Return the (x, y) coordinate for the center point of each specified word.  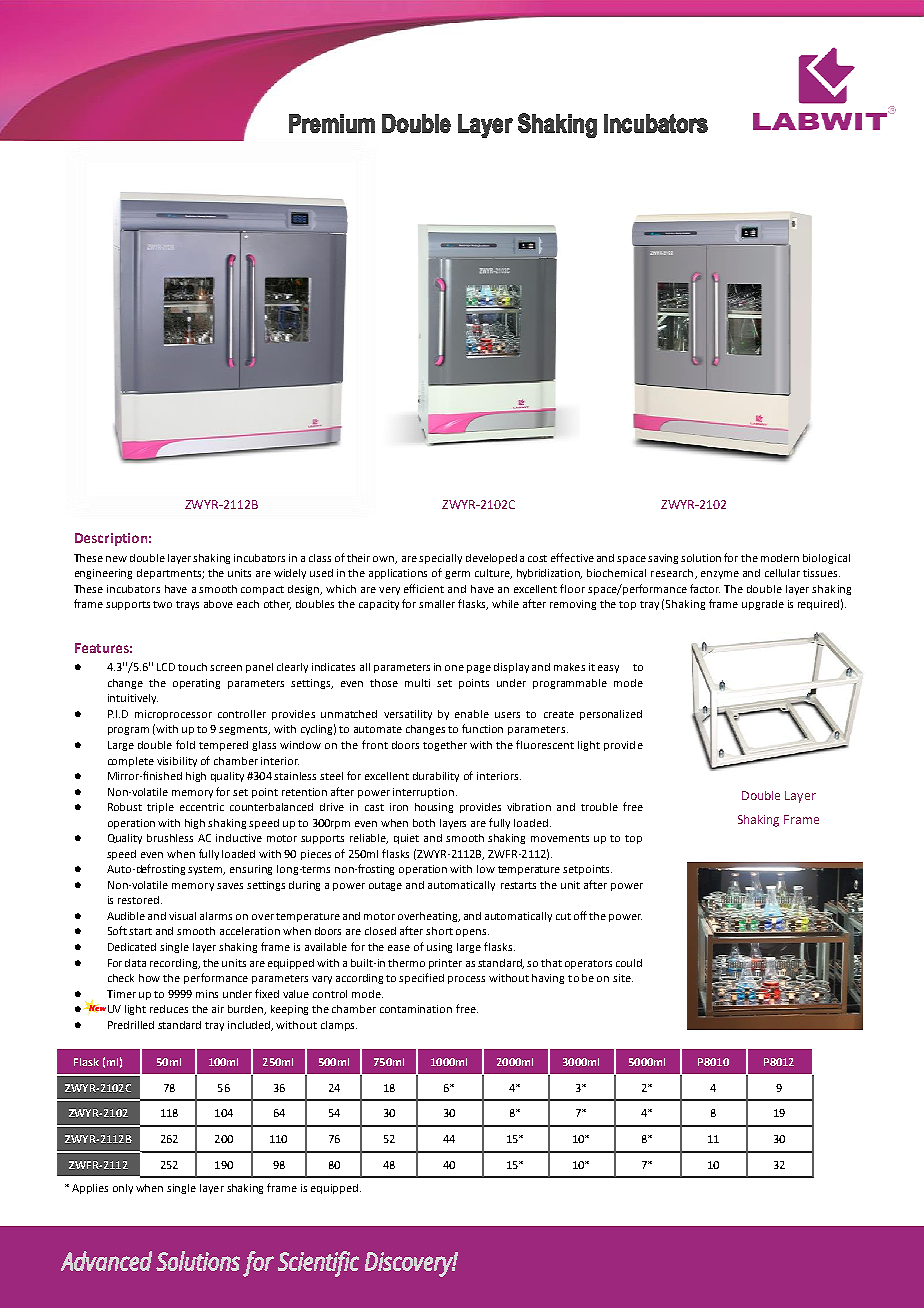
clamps (339, 1026)
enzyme (720, 575)
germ (457, 575)
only (123, 1189)
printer (445, 964)
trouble (599, 807)
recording (175, 964)
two (162, 604)
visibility (177, 762)
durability (436, 777)
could (629, 963)
